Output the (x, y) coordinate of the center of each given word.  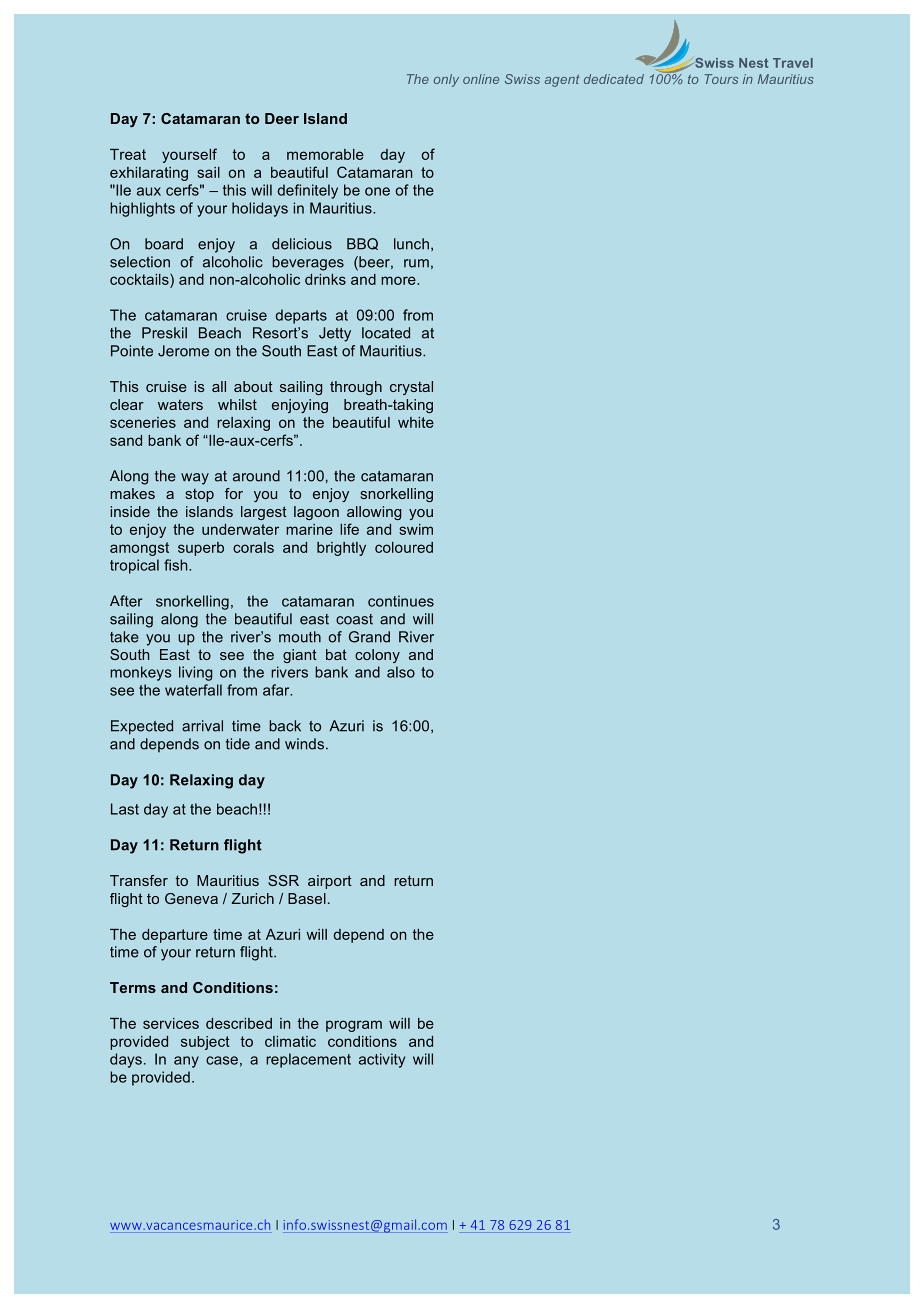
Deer (282, 118)
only (446, 80)
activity (382, 1060)
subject (205, 1043)
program (354, 1026)
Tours (721, 79)
